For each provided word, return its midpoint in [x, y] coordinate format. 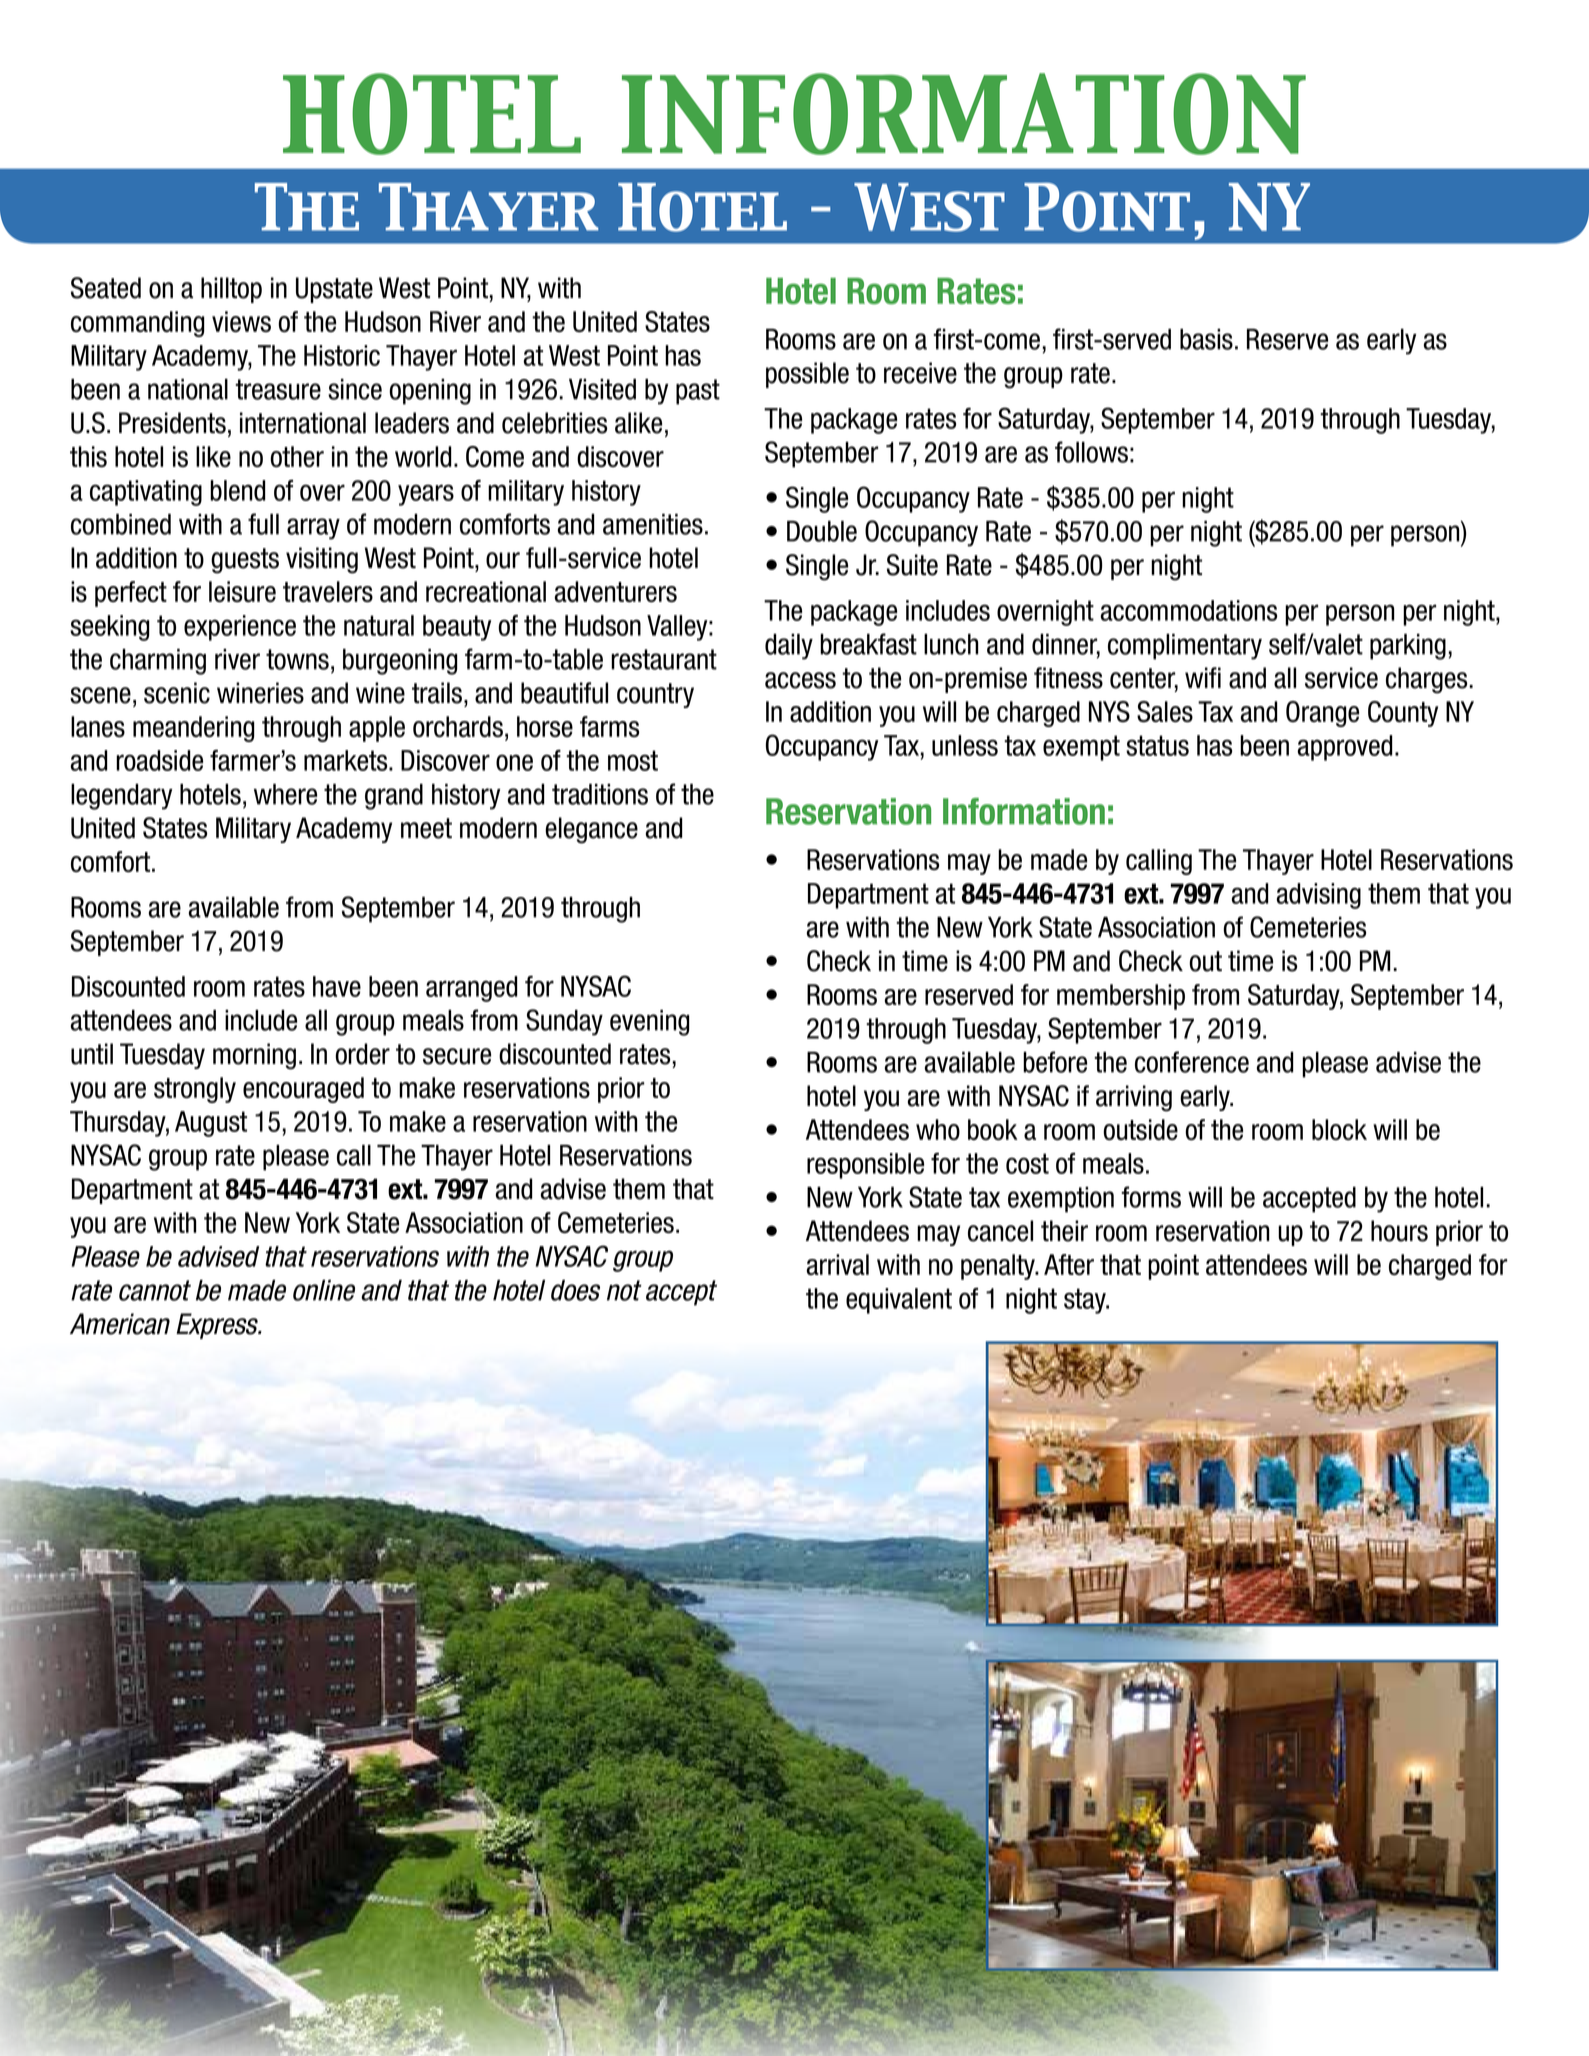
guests [245, 561]
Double [822, 531]
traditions [600, 794]
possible [807, 375]
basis [1206, 339]
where [285, 794]
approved [1345, 748]
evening [649, 1023]
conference [1192, 1062]
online [324, 1290]
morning [254, 1056]
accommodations [1188, 610]
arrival [837, 1264]
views [241, 321]
